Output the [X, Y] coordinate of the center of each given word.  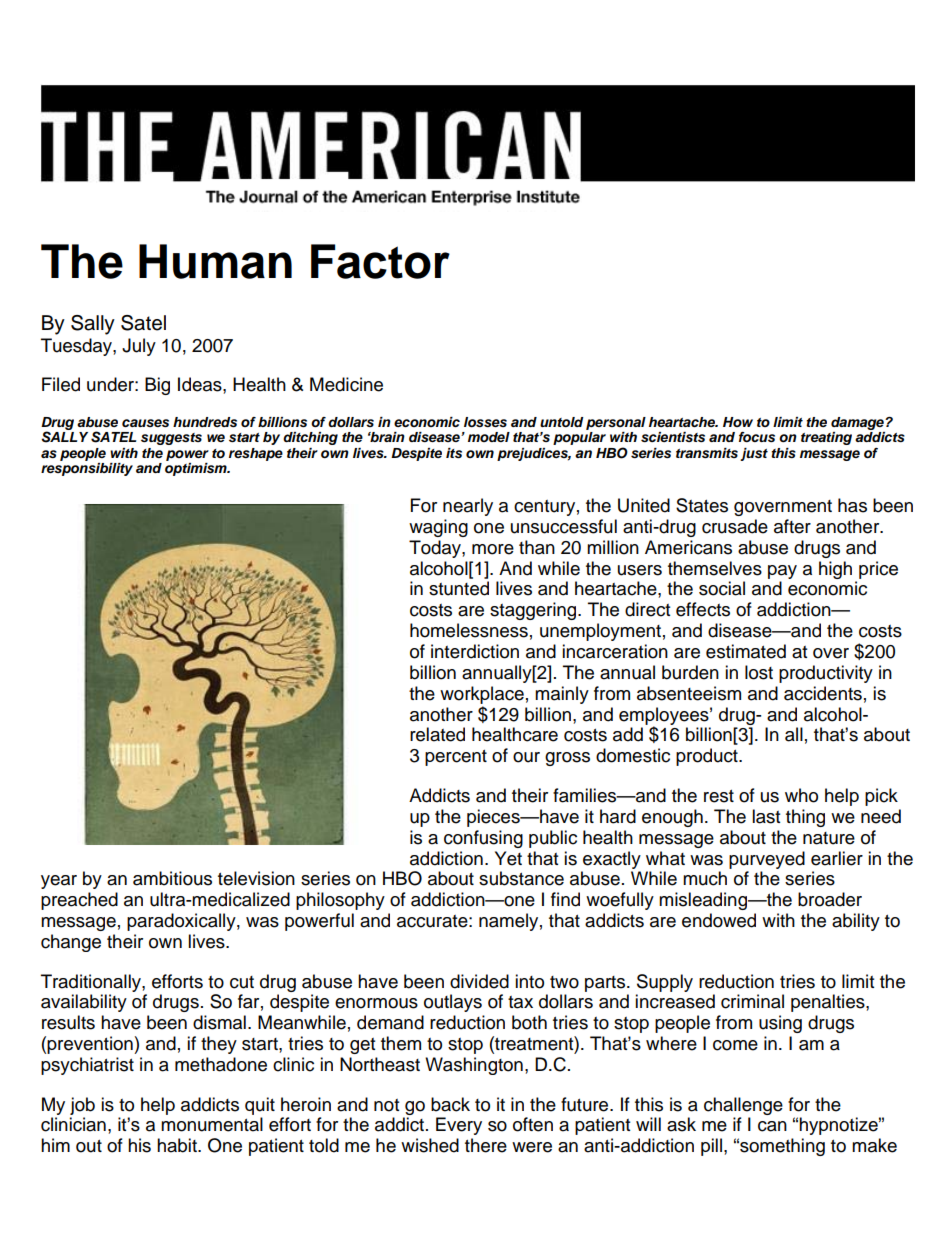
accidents [823, 693]
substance [521, 878]
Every [459, 1126]
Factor [380, 261]
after [792, 526]
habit [178, 1145]
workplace [482, 695]
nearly [468, 507]
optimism [197, 469]
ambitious [172, 878]
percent [456, 758]
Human [215, 261]
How [738, 422]
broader [830, 899]
